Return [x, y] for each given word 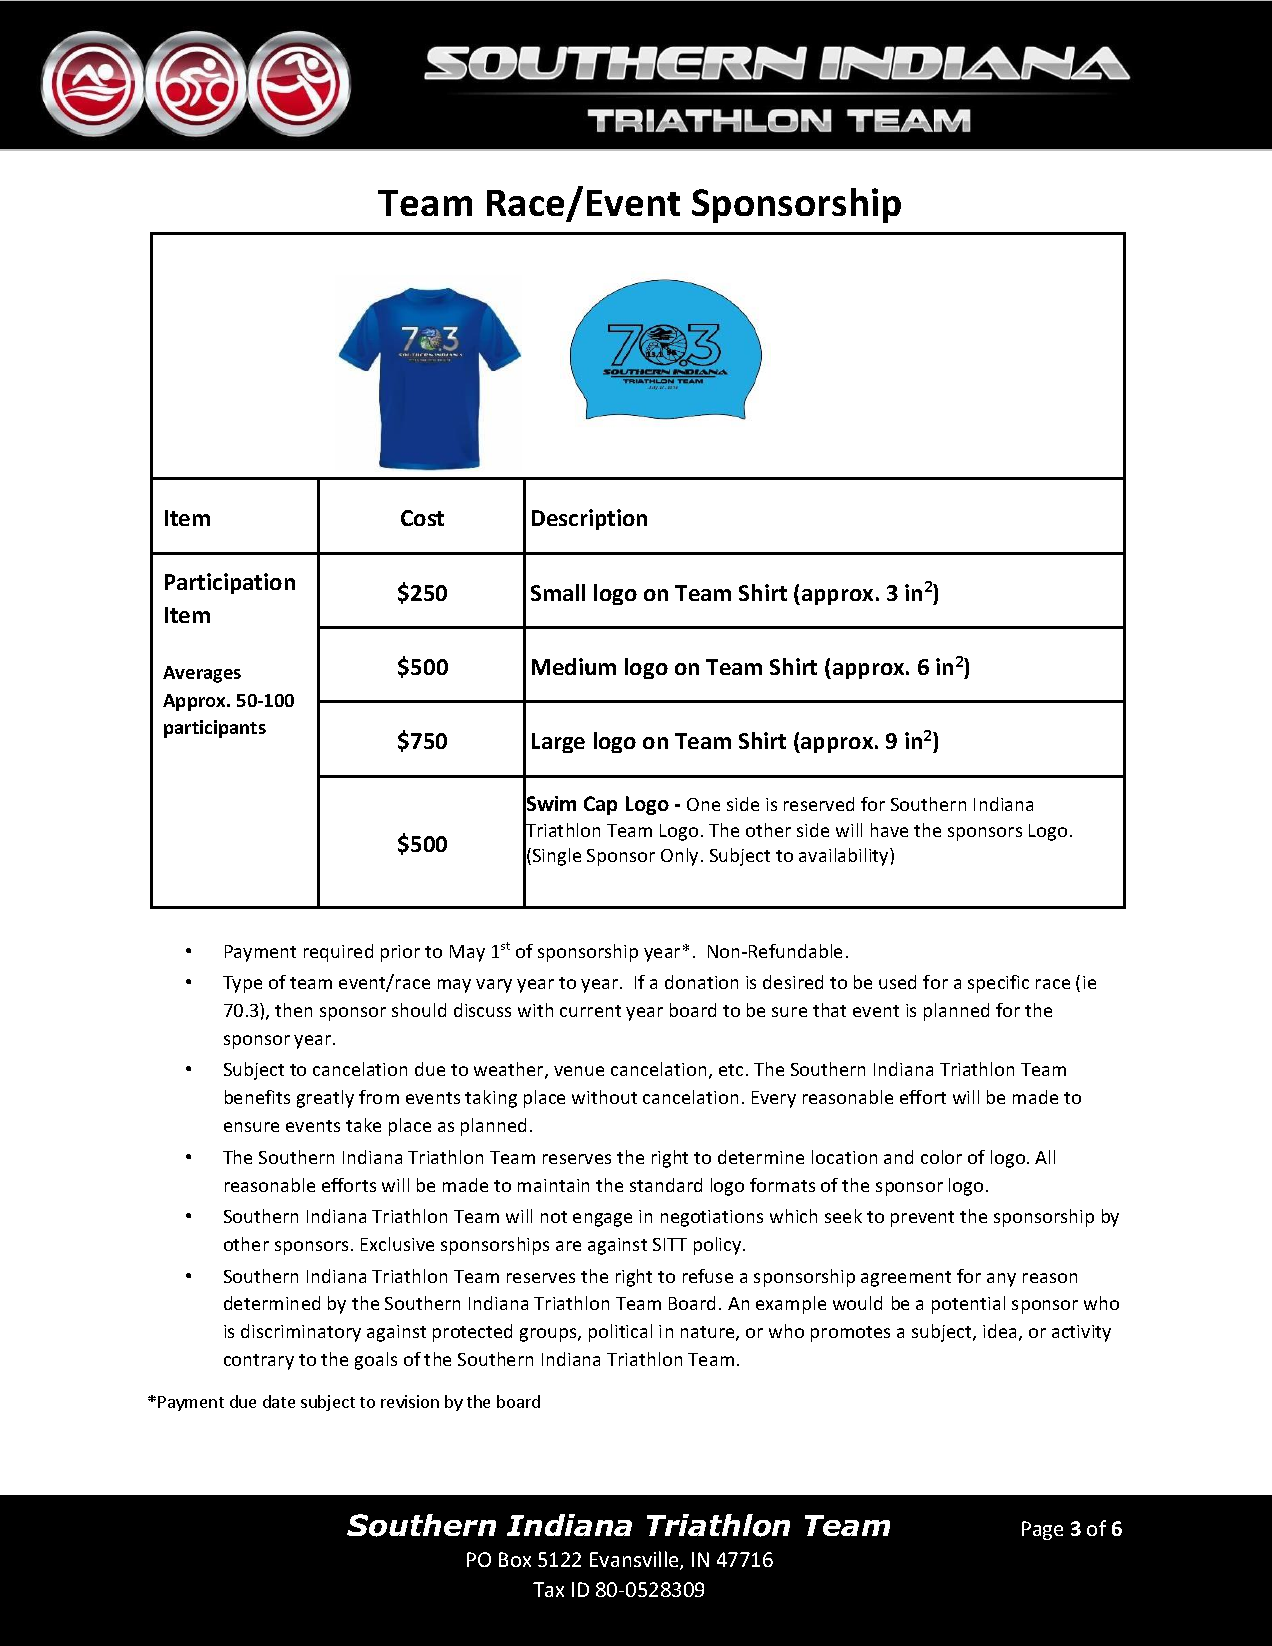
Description [589, 519]
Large [558, 743]
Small [558, 592]
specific [998, 984]
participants [215, 729]
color [941, 1157]
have [889, 830]
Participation [230, 583]
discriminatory [301, 1333]
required [338, 953]
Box [515, 1559]
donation [701, 982]
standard [666, 1185]
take [363, 1125]
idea [999, 1331]
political [620, 1333]
